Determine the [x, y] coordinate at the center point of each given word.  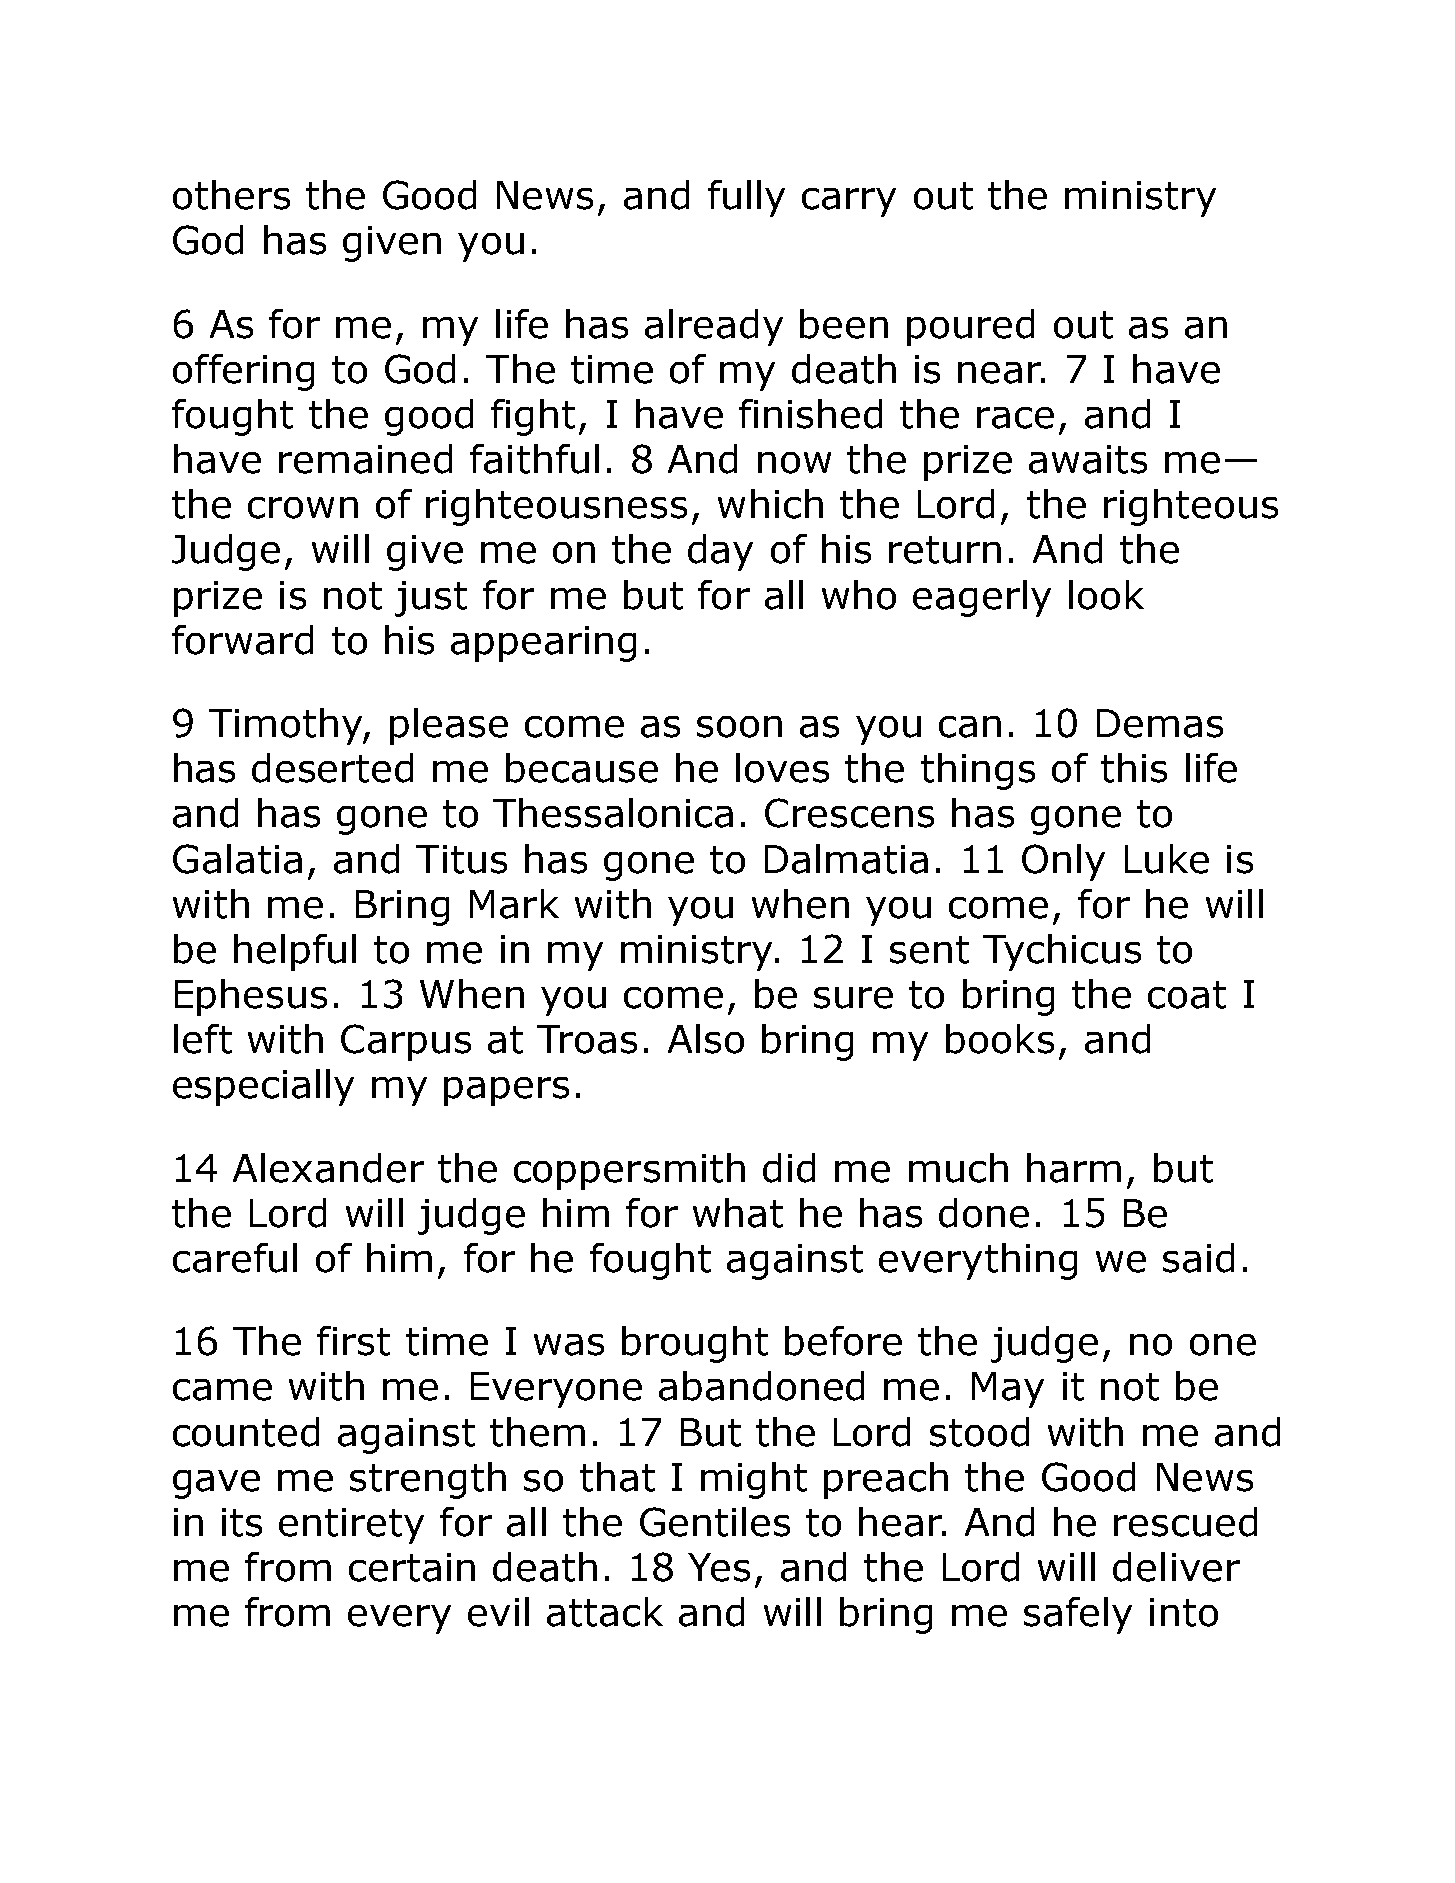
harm [1074, 1168]
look [1106, 595]
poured [970, 327]
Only [1063, 862]
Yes [719, 1567]
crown [303, 508]
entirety [351, 1526]
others [231, 195]
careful [235, 1258]
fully [746, 198]
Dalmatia [846, 859]
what [738, 1213]
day [720, 552]
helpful [295, 952]
